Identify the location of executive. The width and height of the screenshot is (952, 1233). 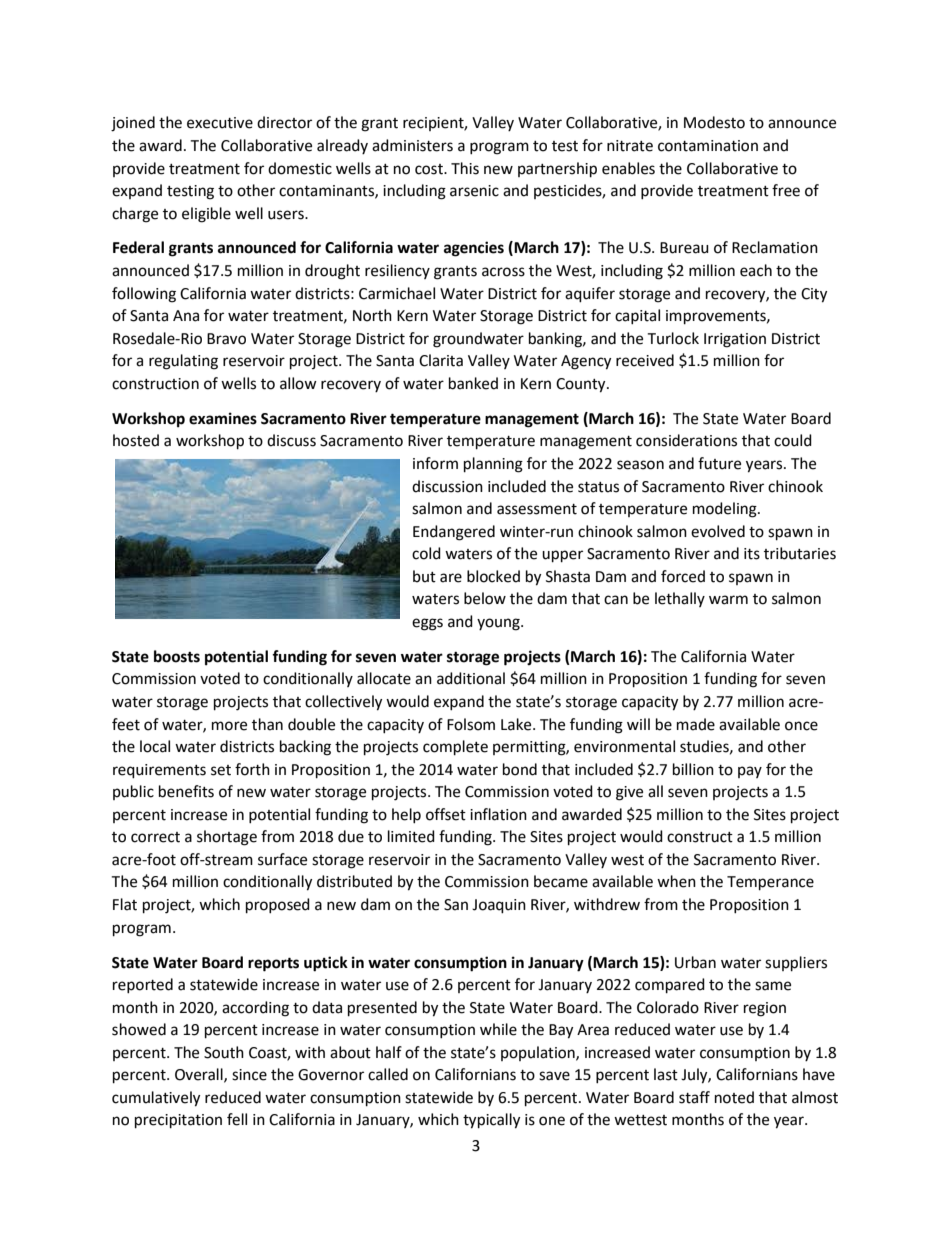
(220, 123).
